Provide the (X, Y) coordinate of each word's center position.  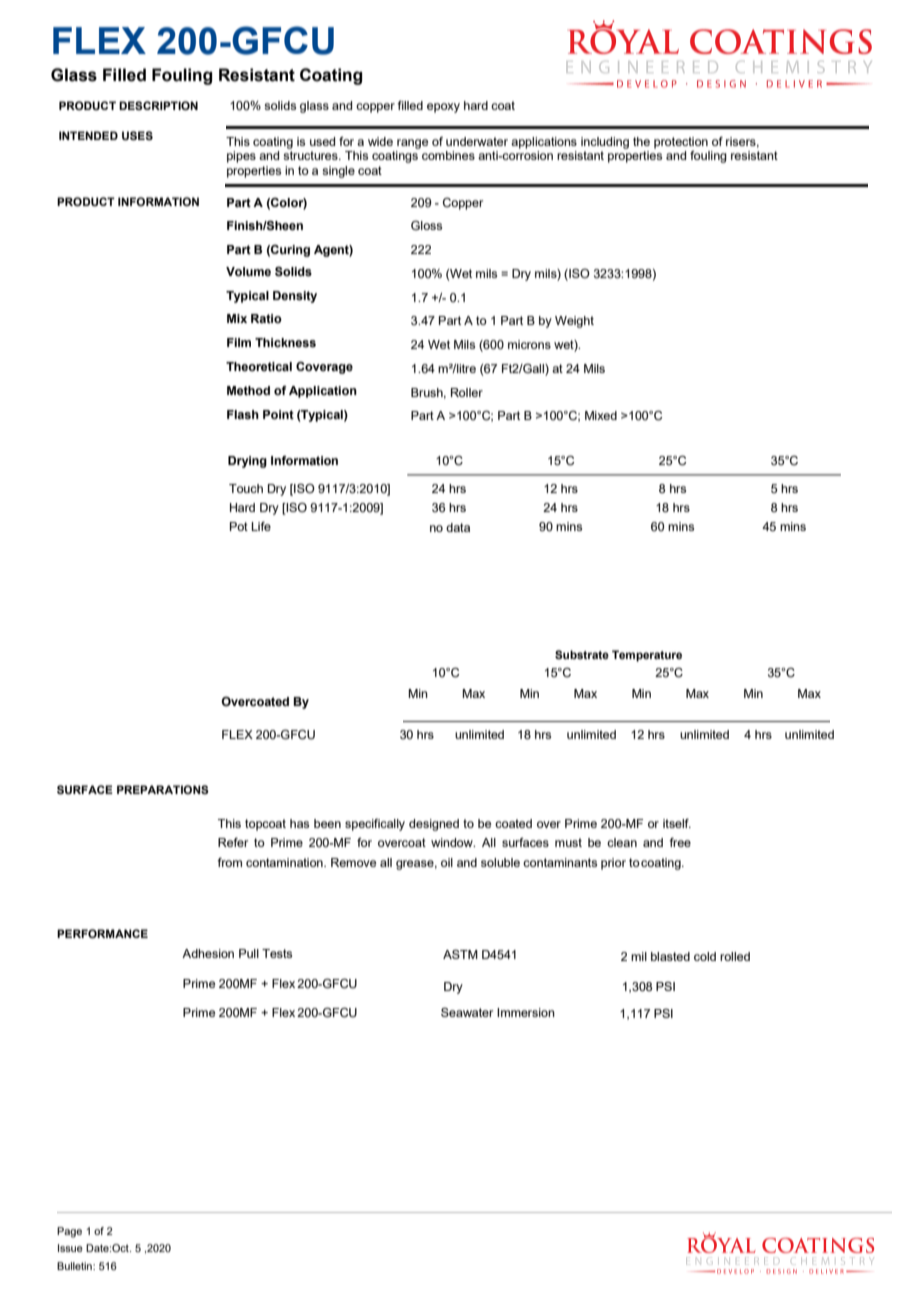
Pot (239, 526)
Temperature (647, 656)
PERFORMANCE (102, 933)
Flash (243, 415)
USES (137, 136)
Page (69, 1232)
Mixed (601, 415)
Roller (467, 392)
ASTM (460, 954)
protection (681, 143)
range (412, 144)
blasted (670, 956)
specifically (375, 825)
